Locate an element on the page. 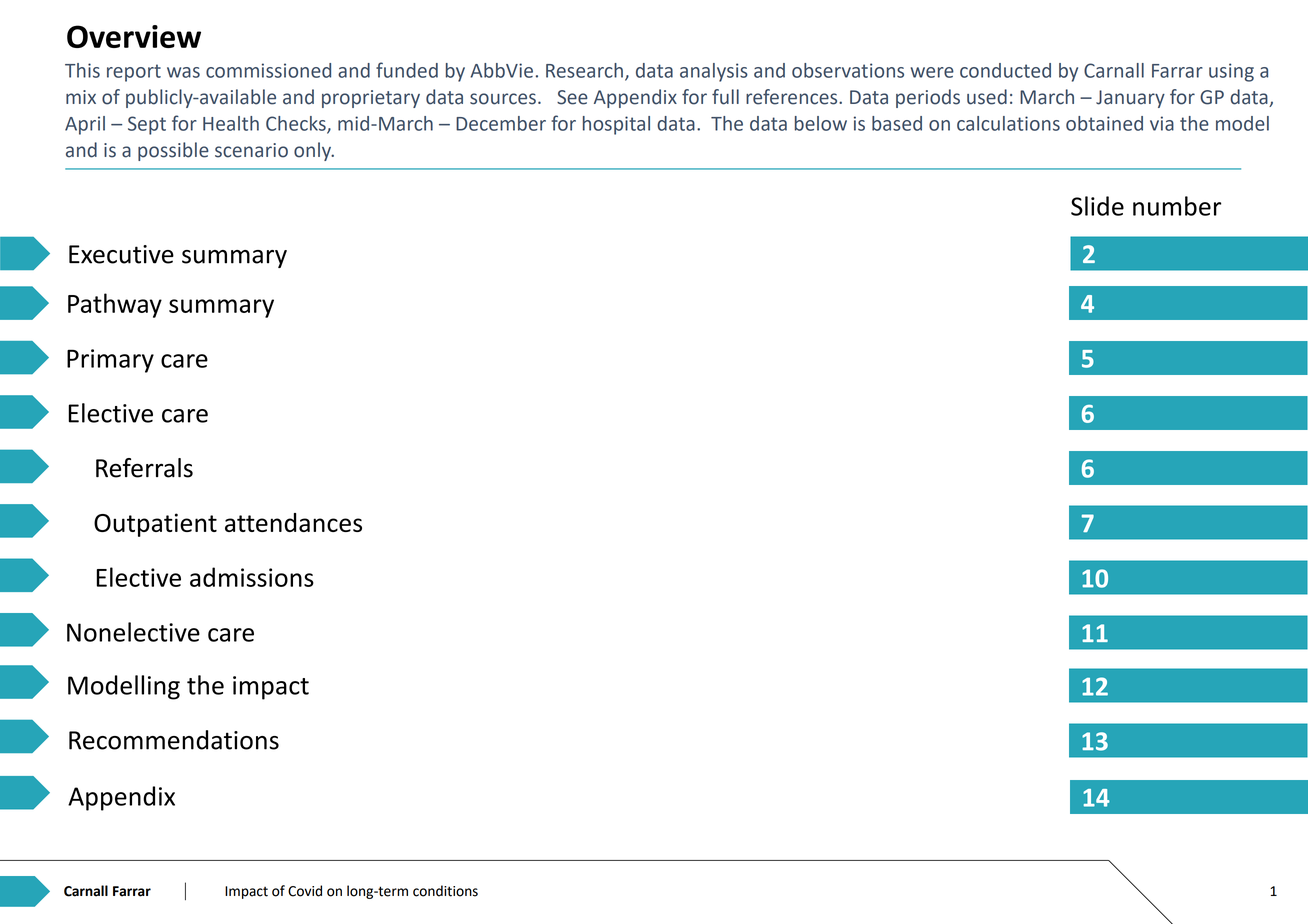 This page has height=924, width=1308. Referrals is located at coordinates (144, 468).
